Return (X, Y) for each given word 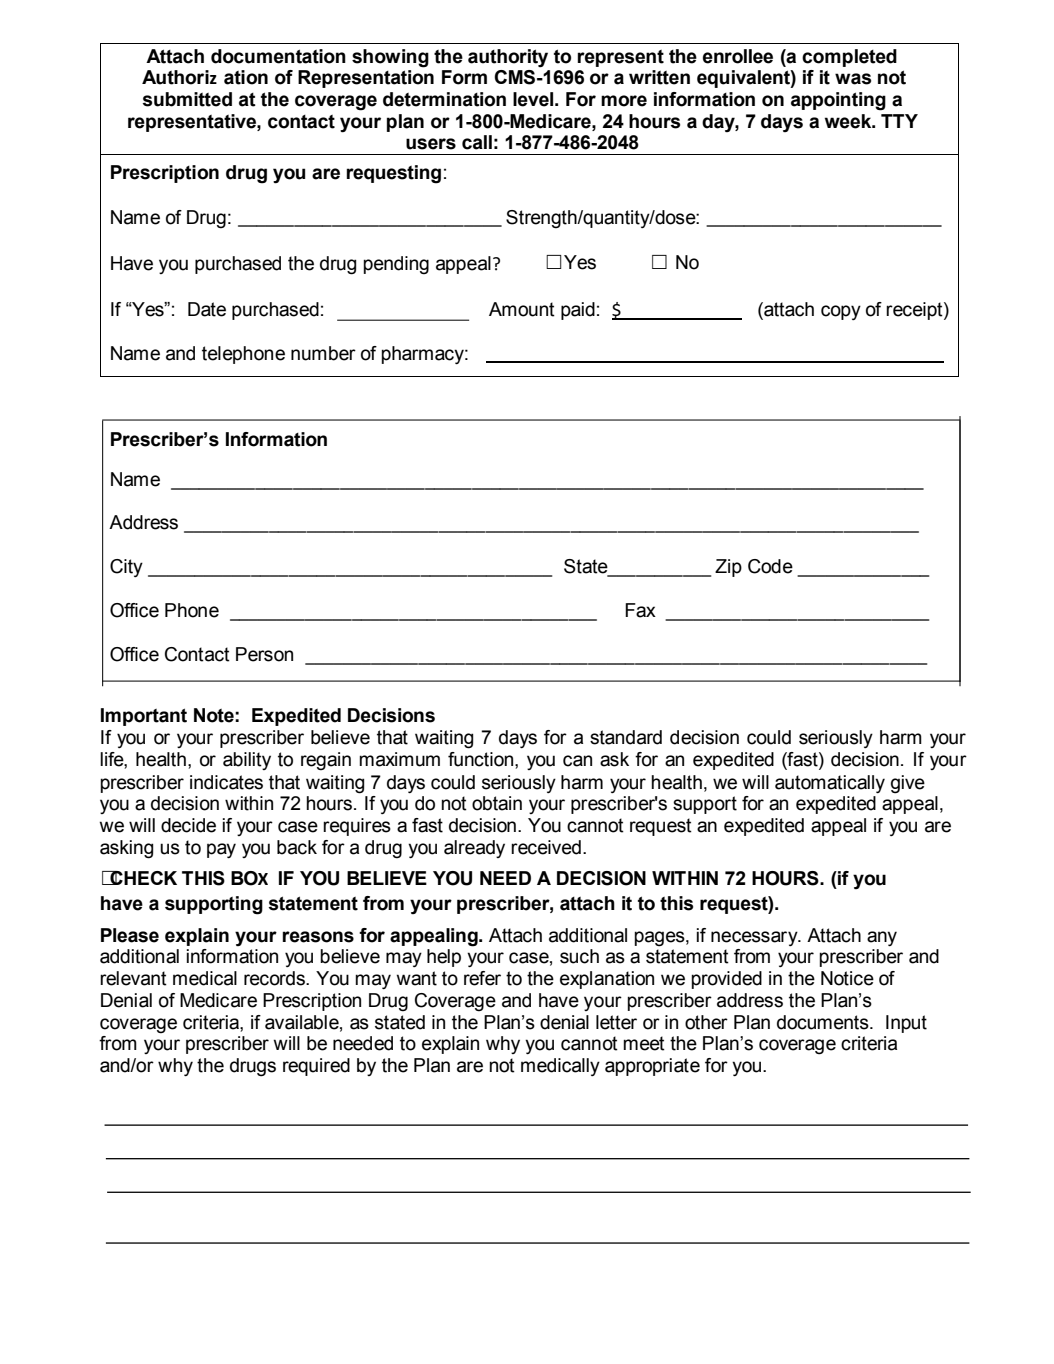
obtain (497, 803)
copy (841, 312)
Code (770, 566)
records (275, 978)
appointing (838, 101)
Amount (522, 309)
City (126, 568)
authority (508, 58)
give (908, 784)
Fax (640, 610)
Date (207, 309)
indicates (226, 782)
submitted (187, 99)
